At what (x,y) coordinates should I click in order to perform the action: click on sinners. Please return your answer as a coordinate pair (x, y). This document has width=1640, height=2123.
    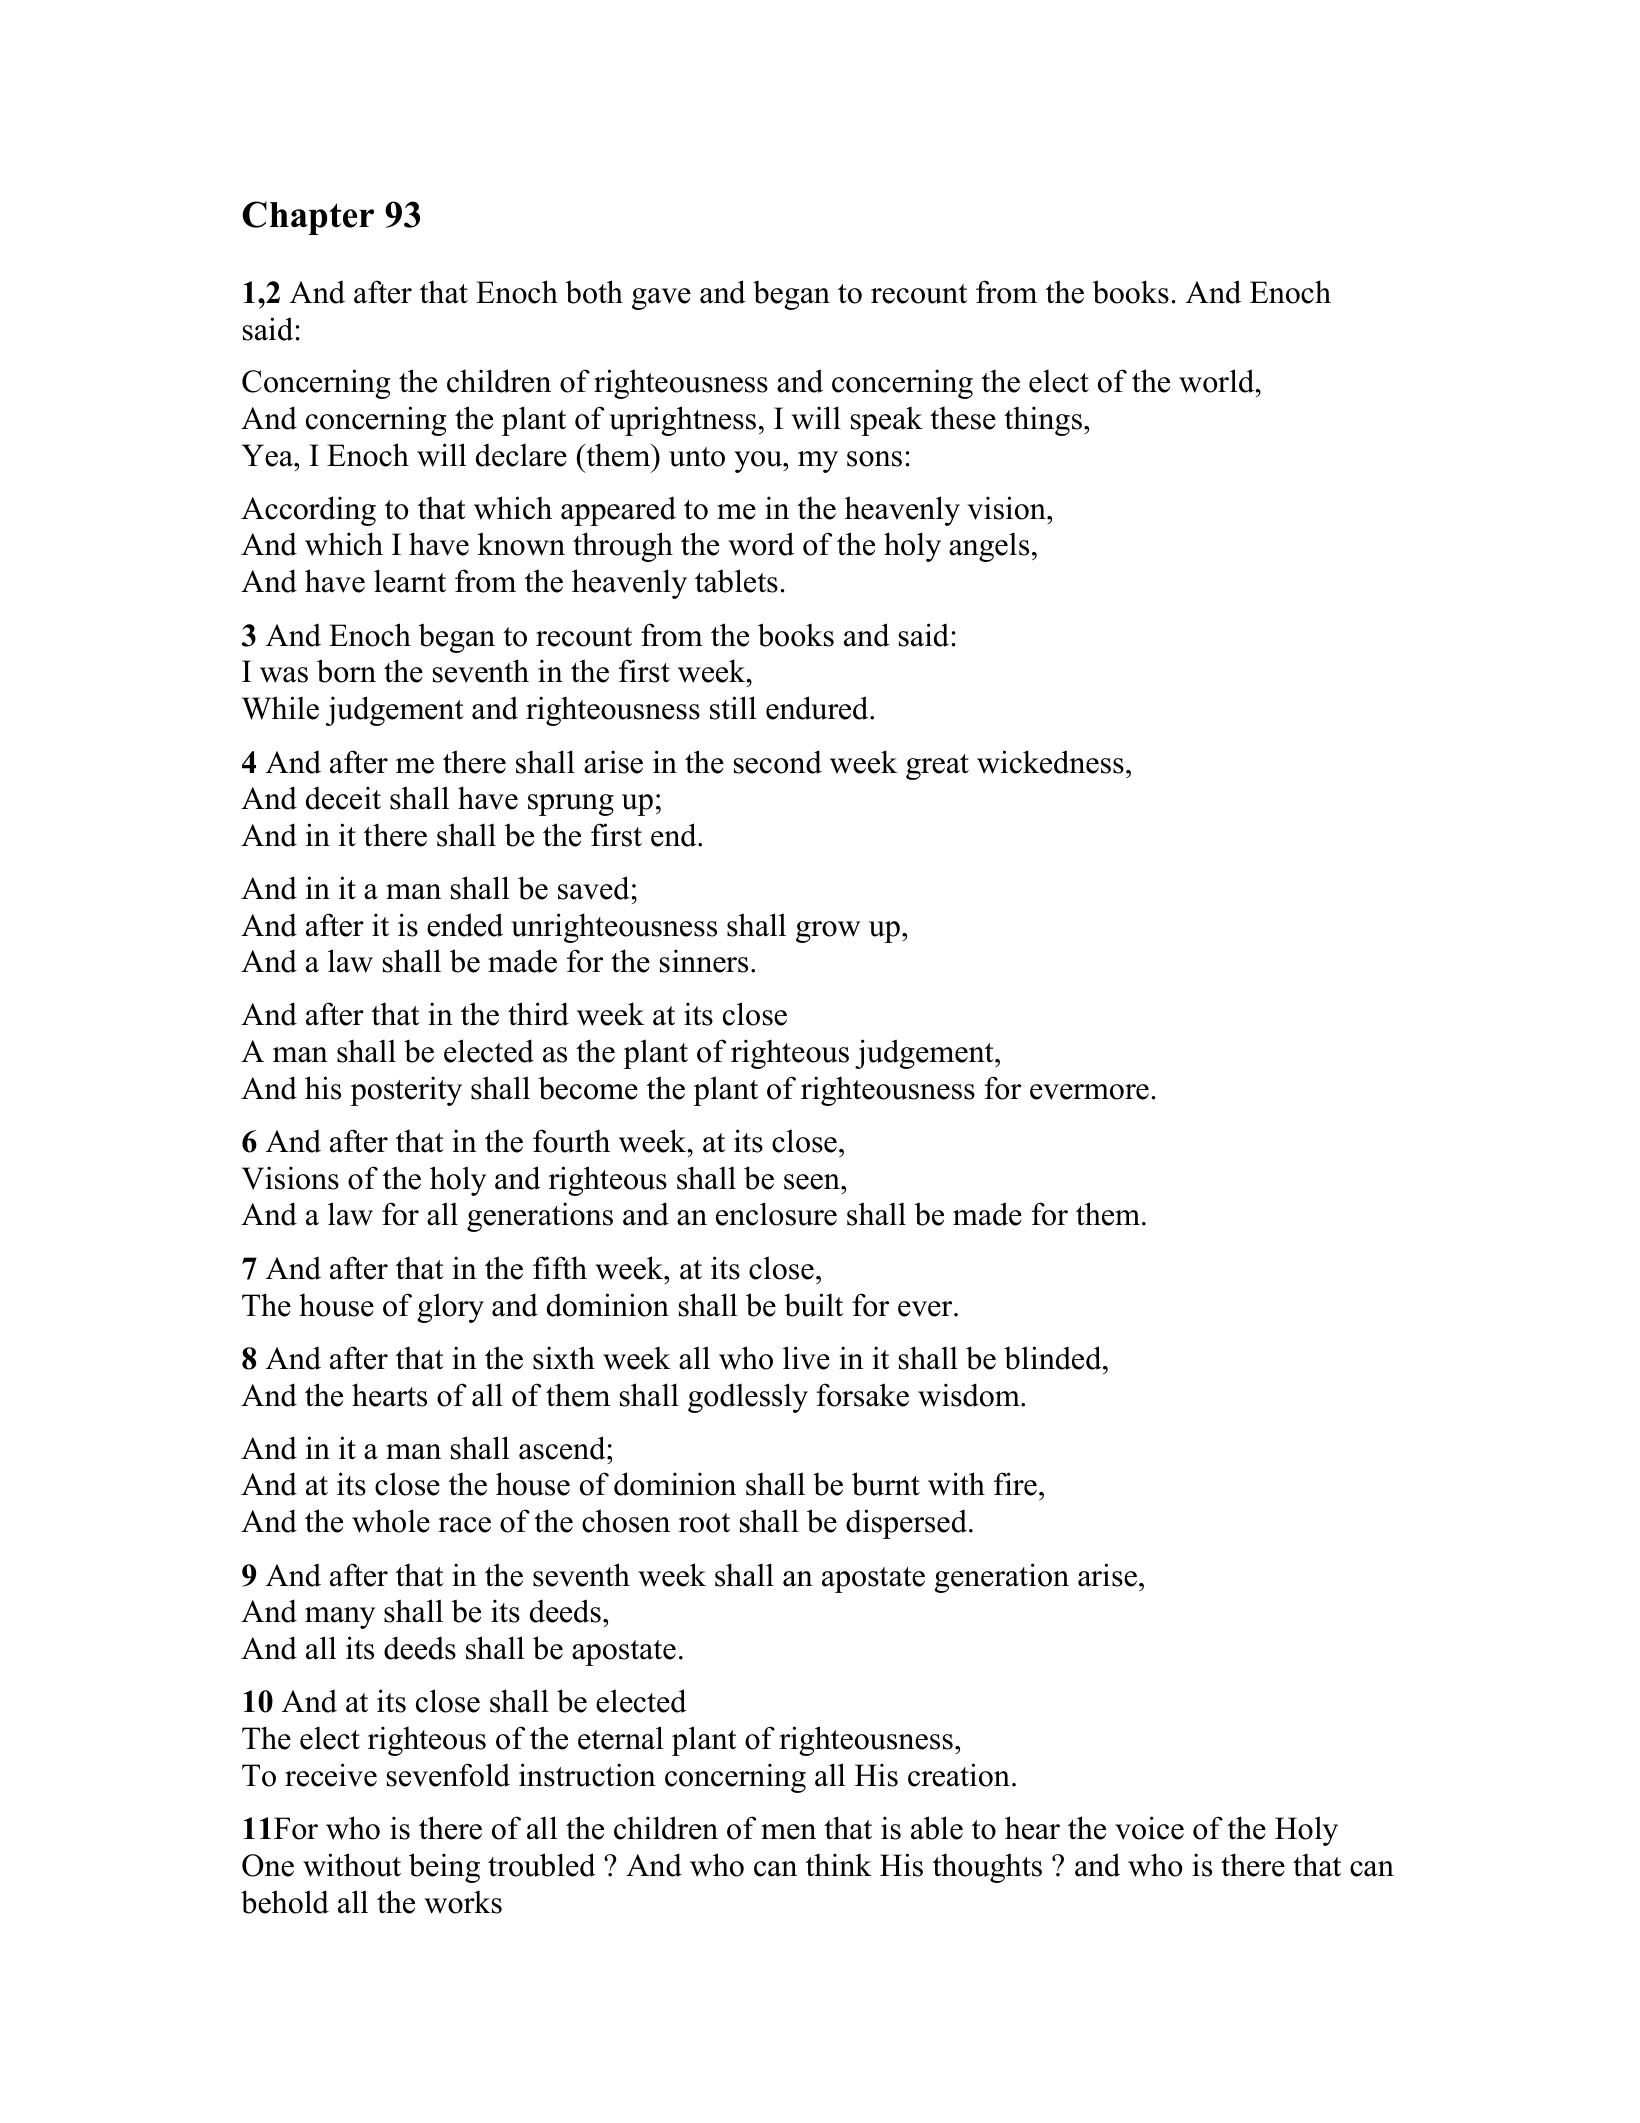
    Looking at the image, I should click on (704, 961).
